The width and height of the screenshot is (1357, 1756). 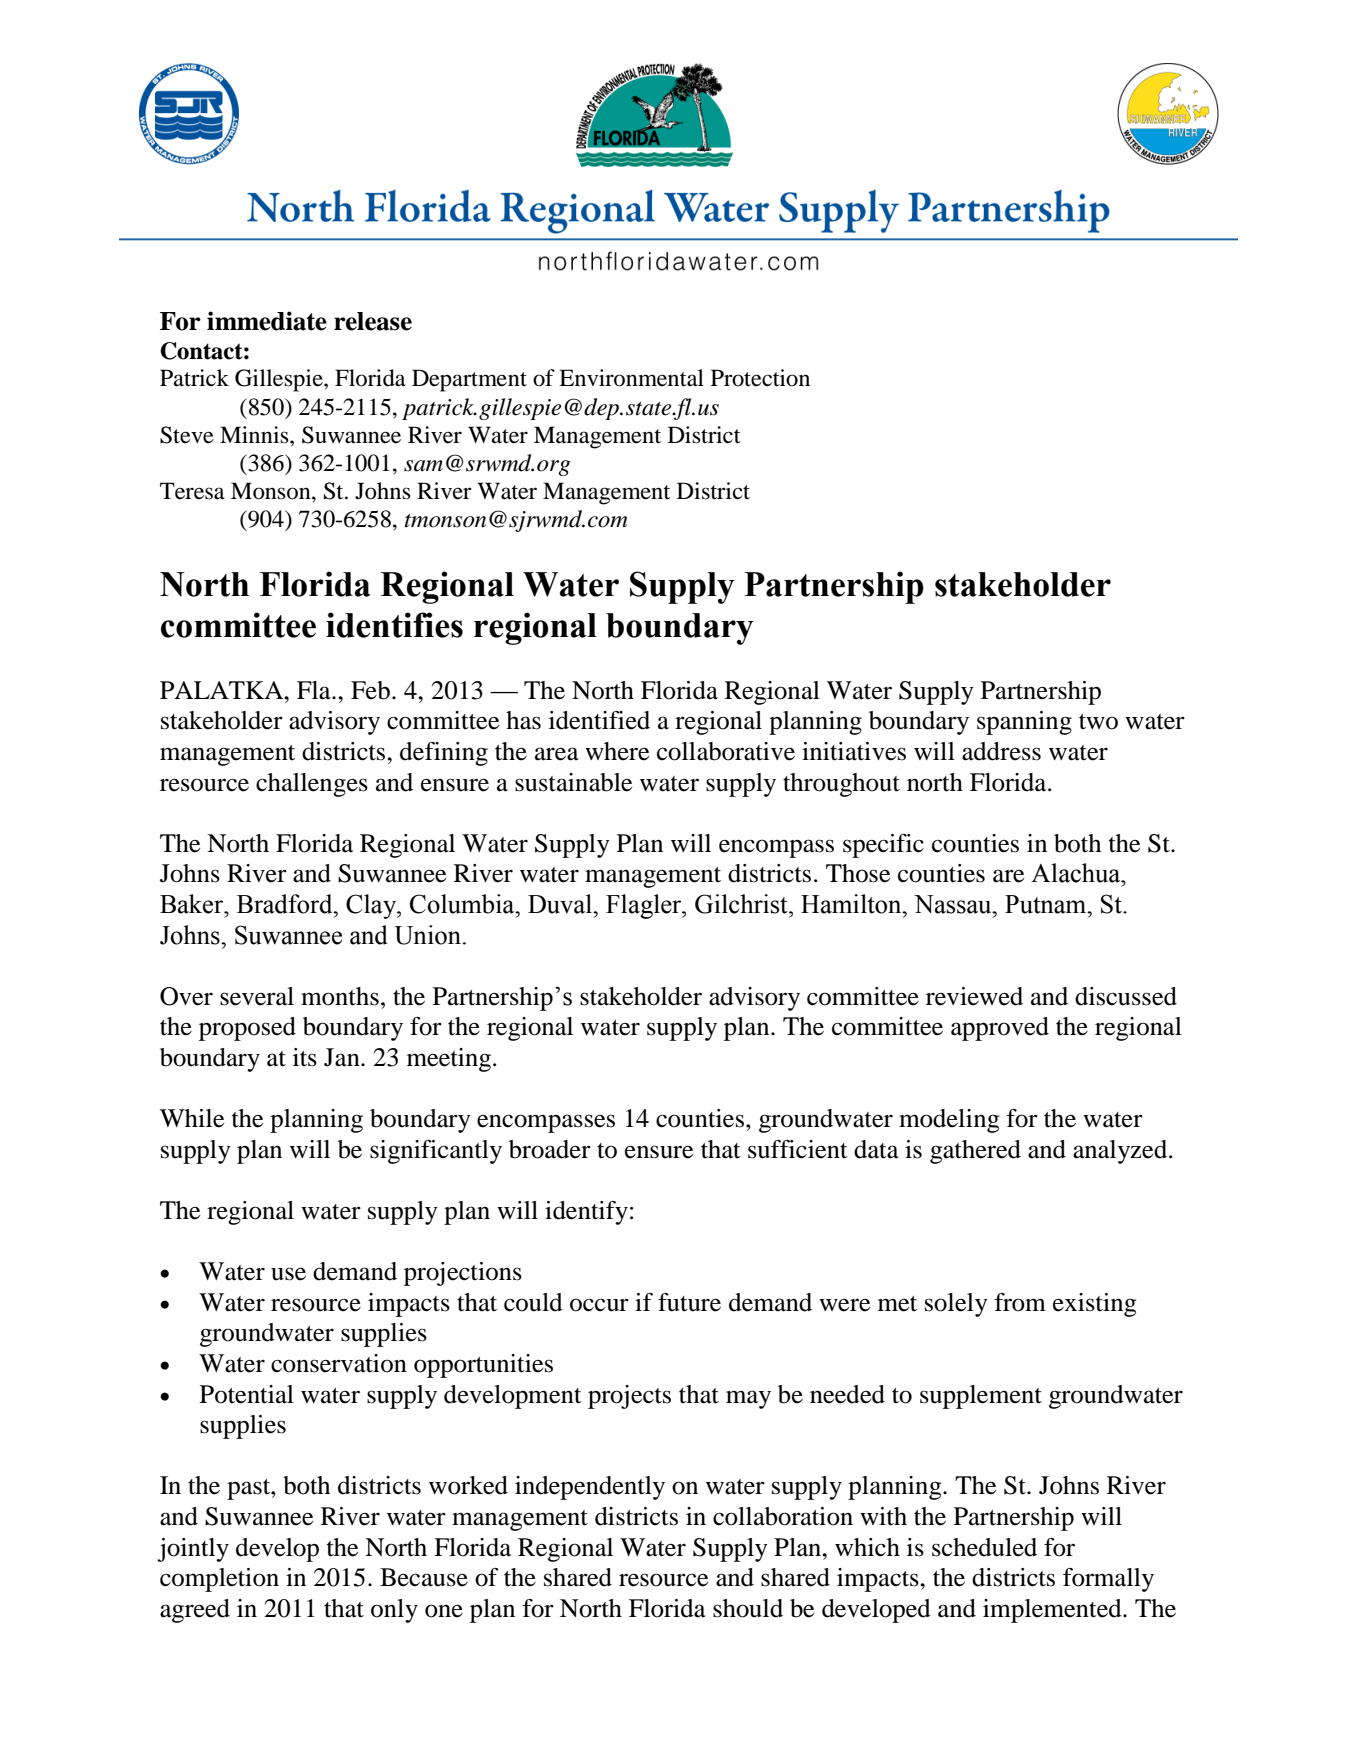 I want to click on challenges, so click(x=312, y=785).
